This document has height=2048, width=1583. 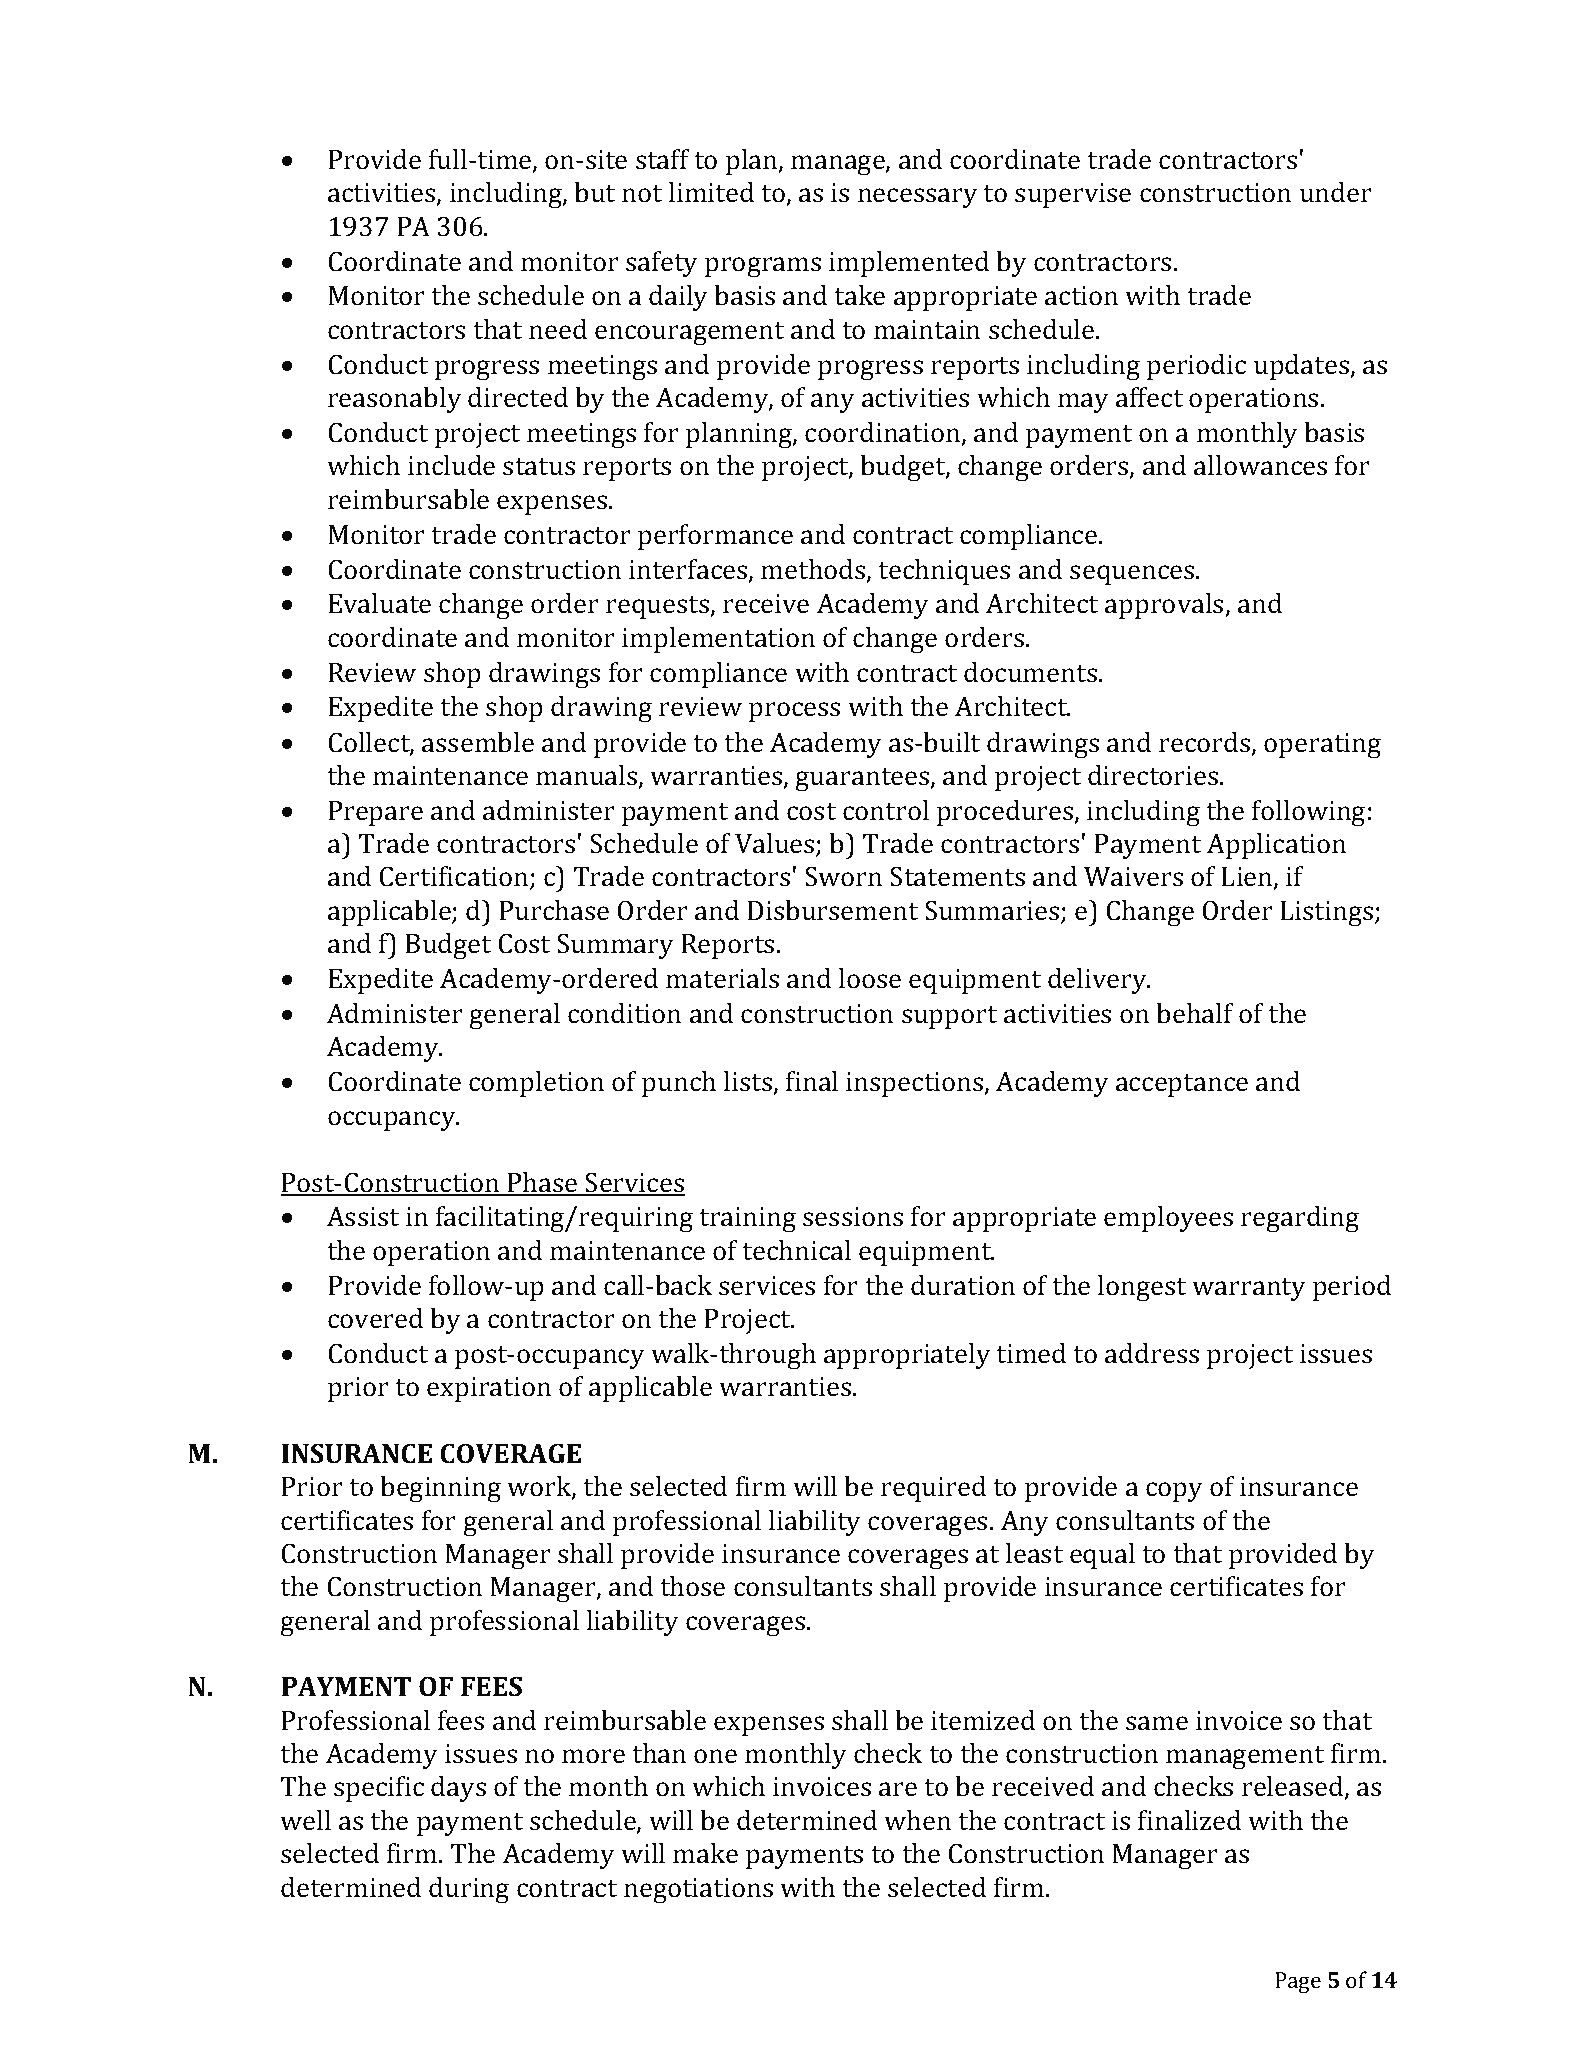 What do you see at coordinates (594, 192) in the document?
I see `but` at bounding box center [594, 192].
